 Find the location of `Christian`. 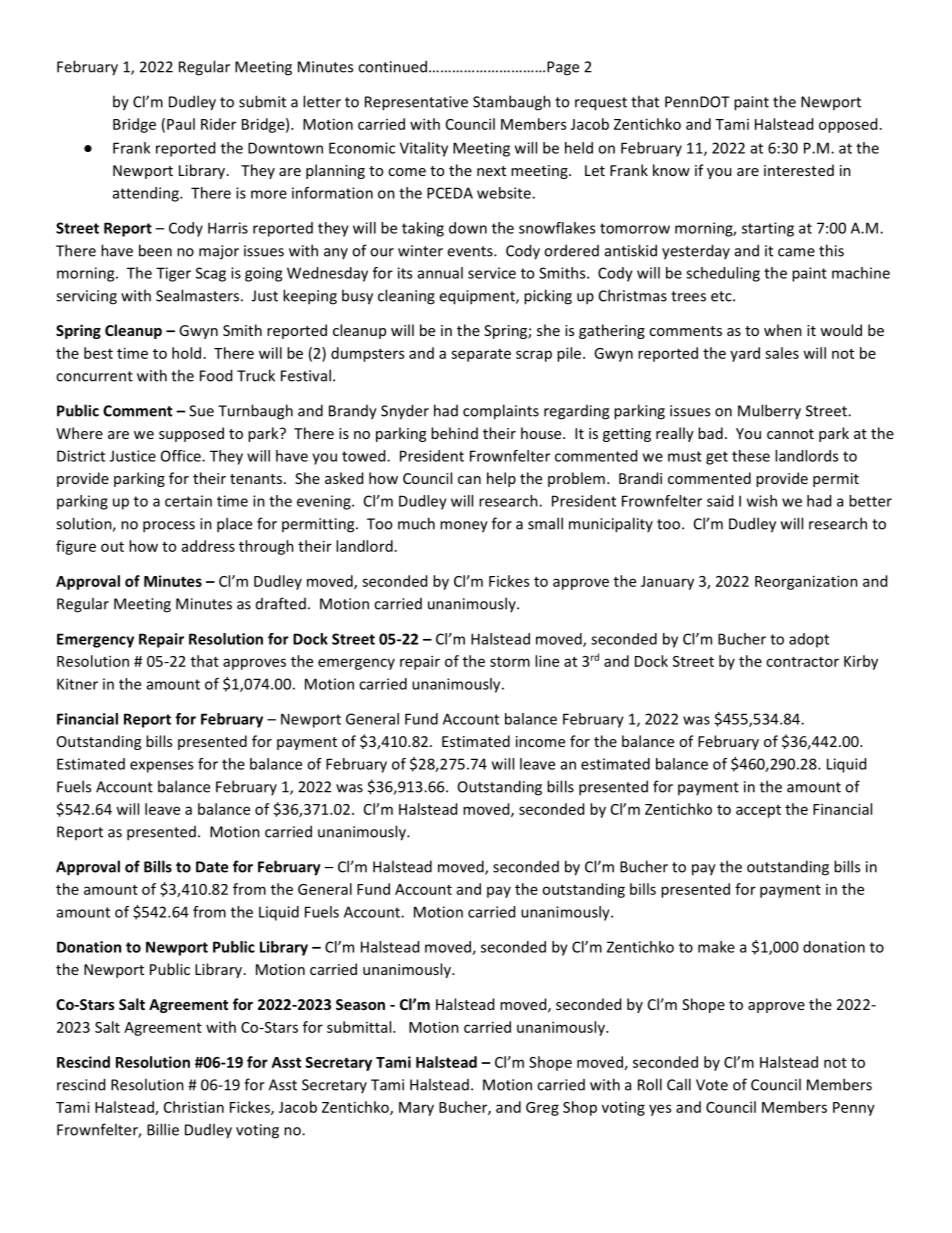

Christian is located at coordinates (194, 1107).
